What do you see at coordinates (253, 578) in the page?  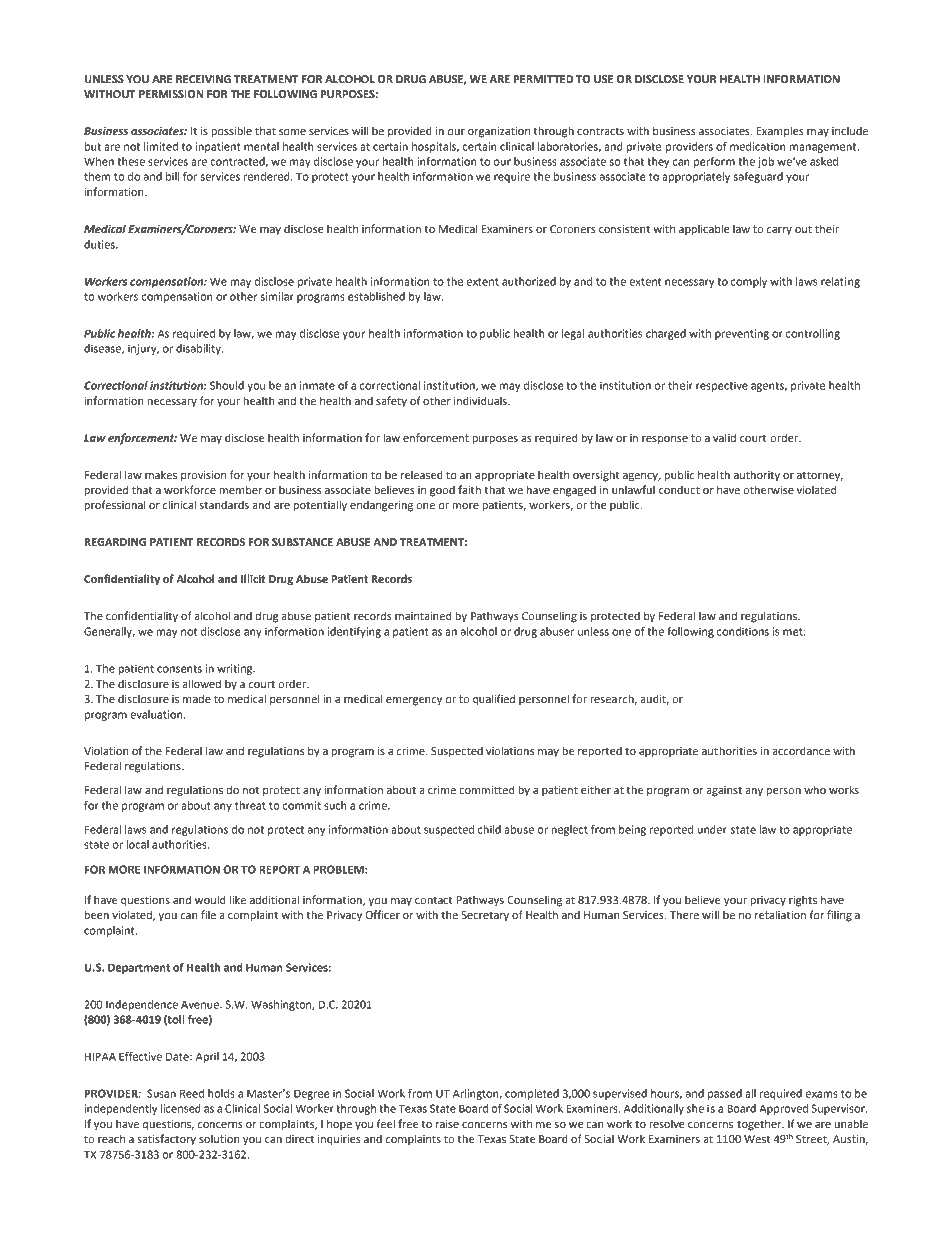 I see `Illicit` at bounding box center [253, 578].
